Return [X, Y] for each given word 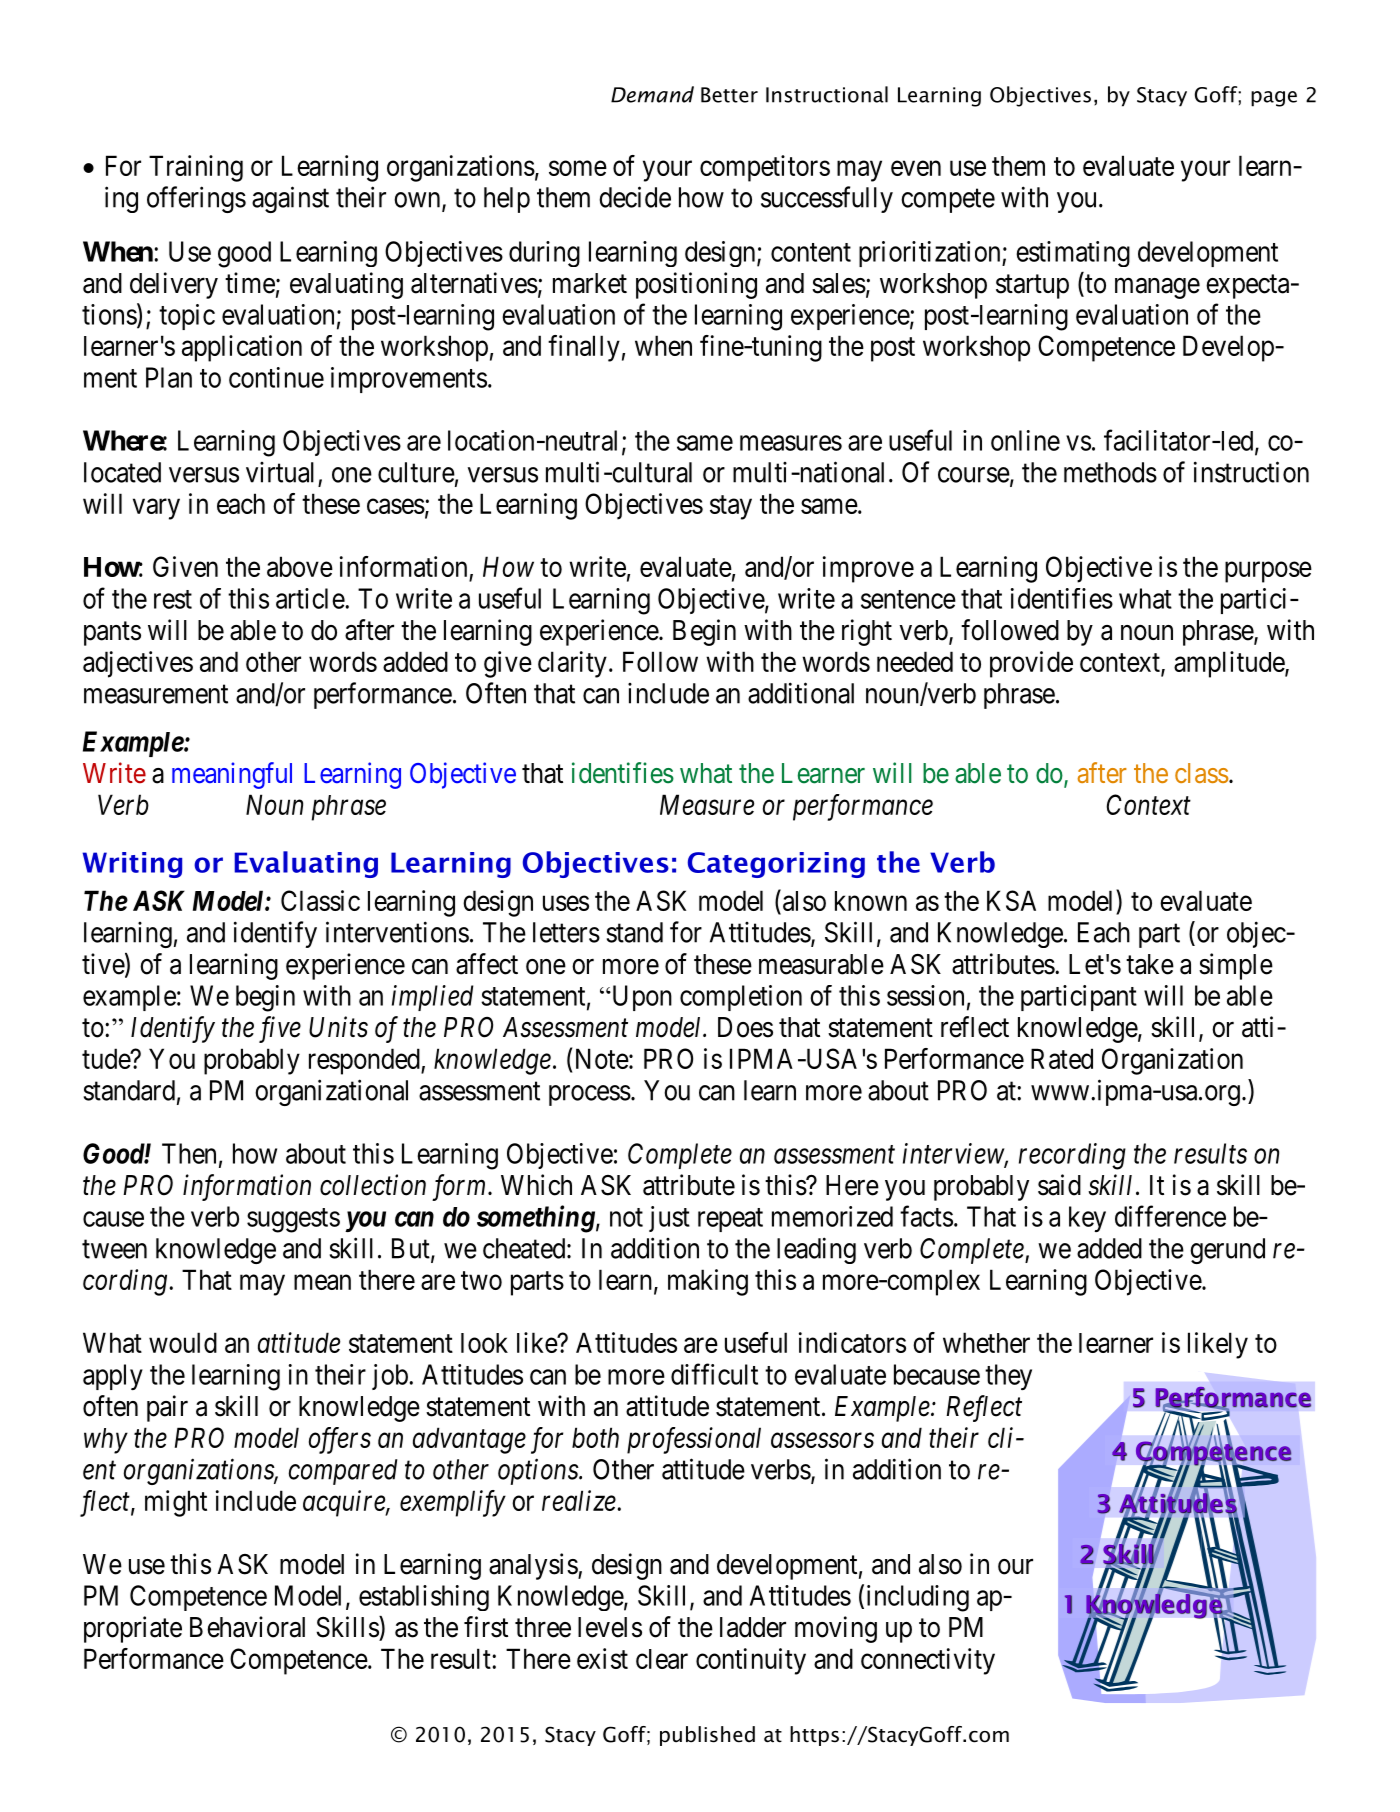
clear [662, 1659]
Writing [132, 865]
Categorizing [776, 865]
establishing [424, 1598]
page [1274, 99]
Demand [652, 94]
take [1150, 964]
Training [196, 168]
